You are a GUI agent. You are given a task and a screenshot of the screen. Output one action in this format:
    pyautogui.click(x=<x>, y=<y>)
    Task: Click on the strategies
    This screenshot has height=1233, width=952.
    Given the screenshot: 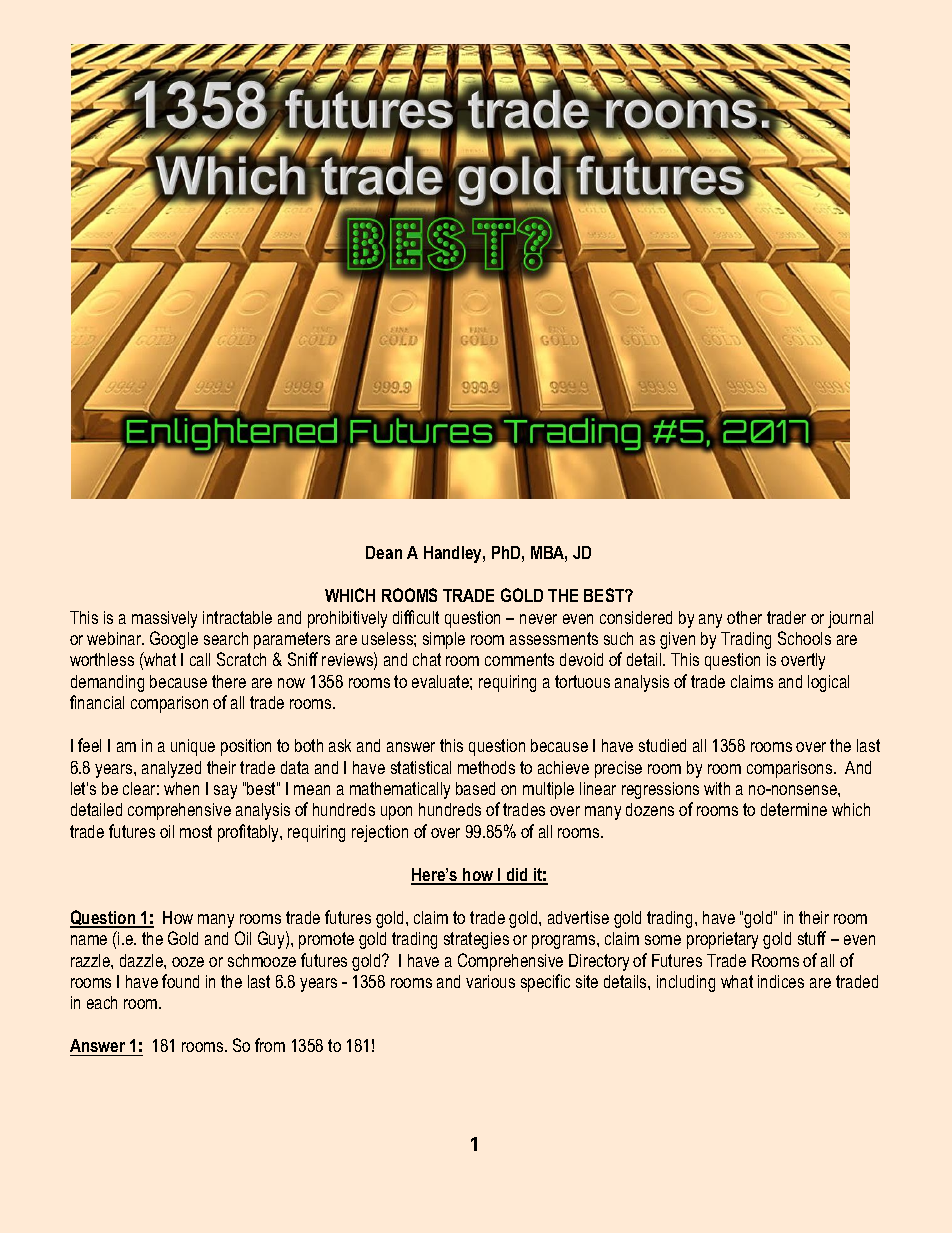 What is the action you would take?
    pyautogui.click(x=476, y=940)
